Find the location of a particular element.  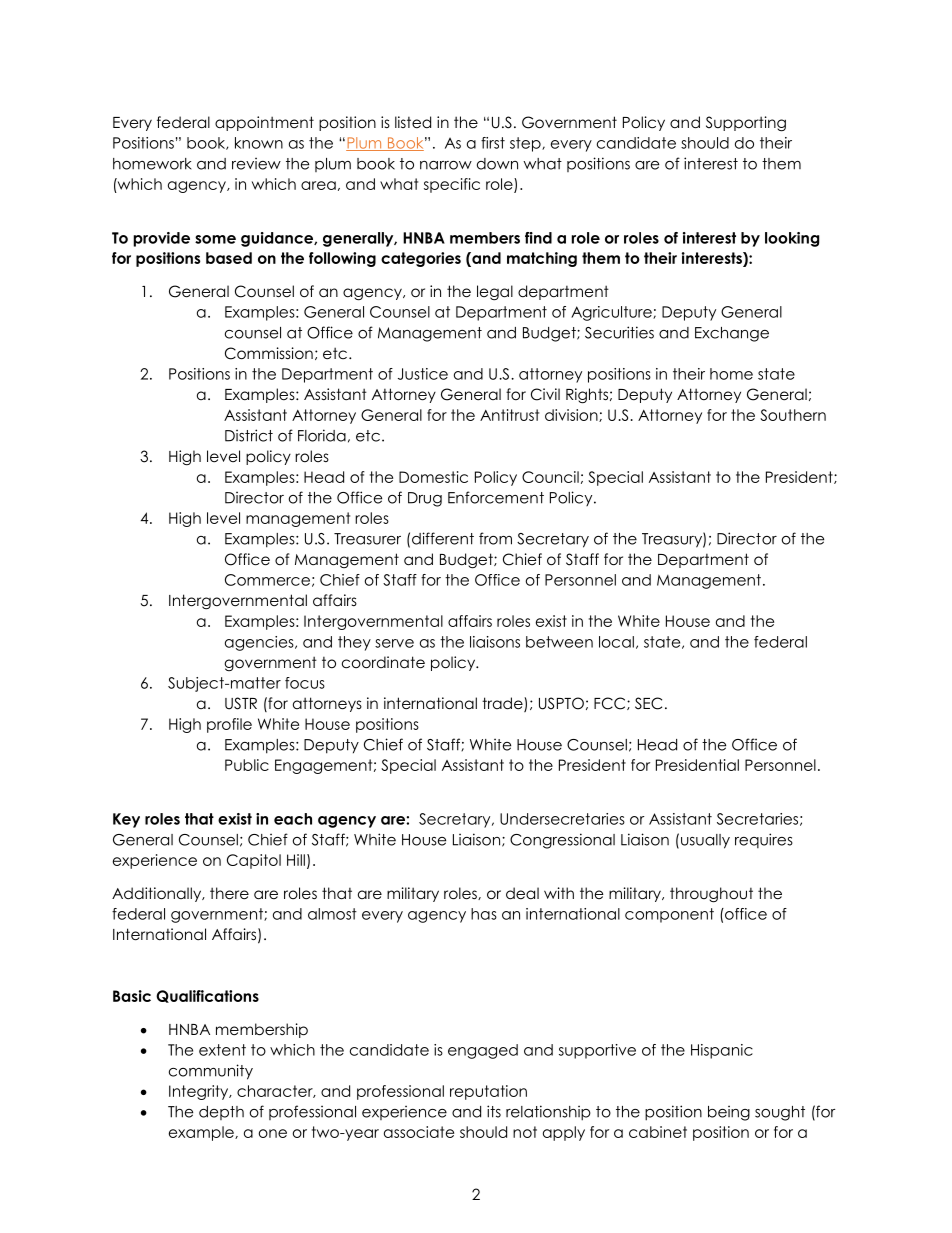

agencies is located at coordinates (260, 643).
